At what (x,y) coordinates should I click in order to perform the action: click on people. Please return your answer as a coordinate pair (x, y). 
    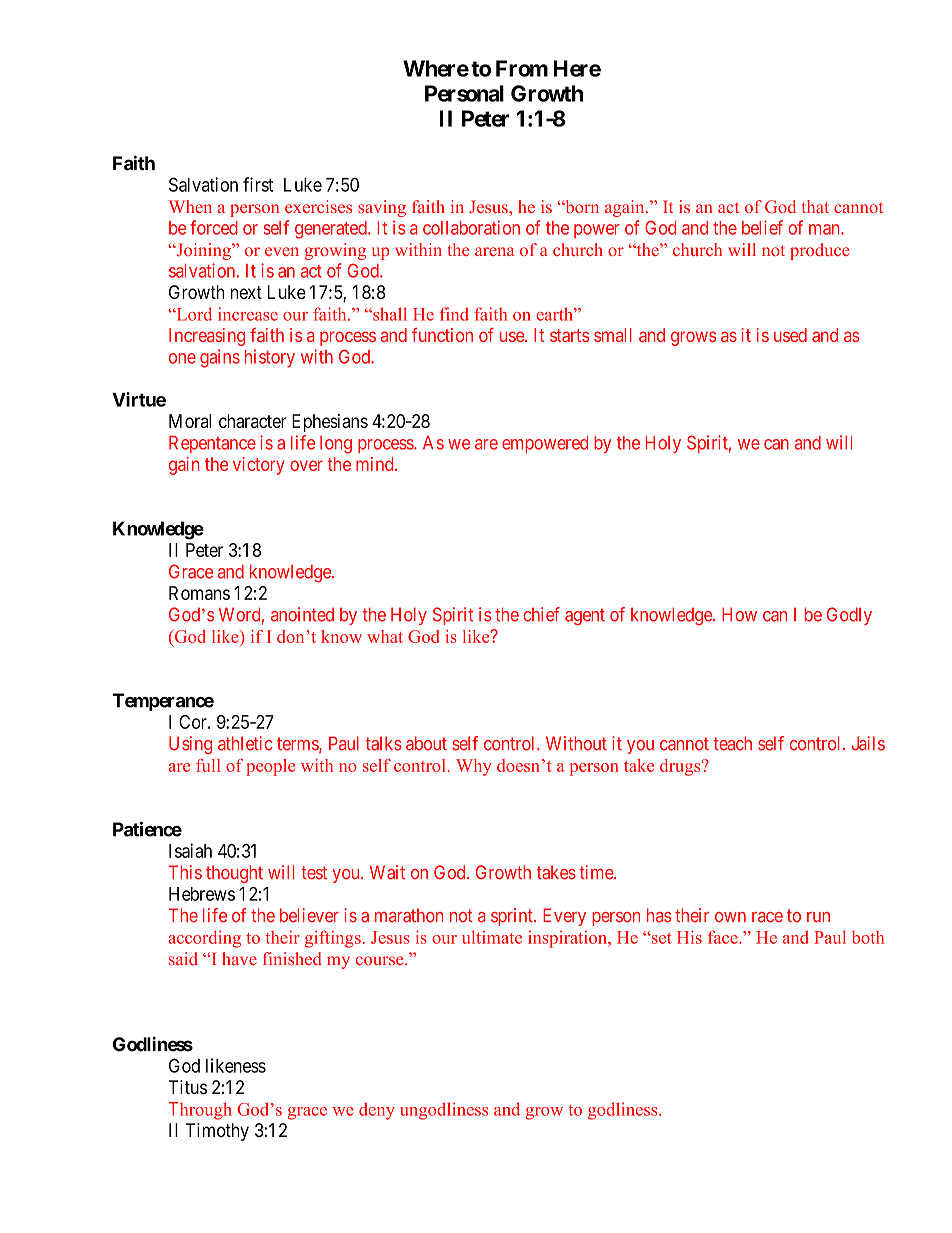
    Looking at the image, I should click on (270, 767).
